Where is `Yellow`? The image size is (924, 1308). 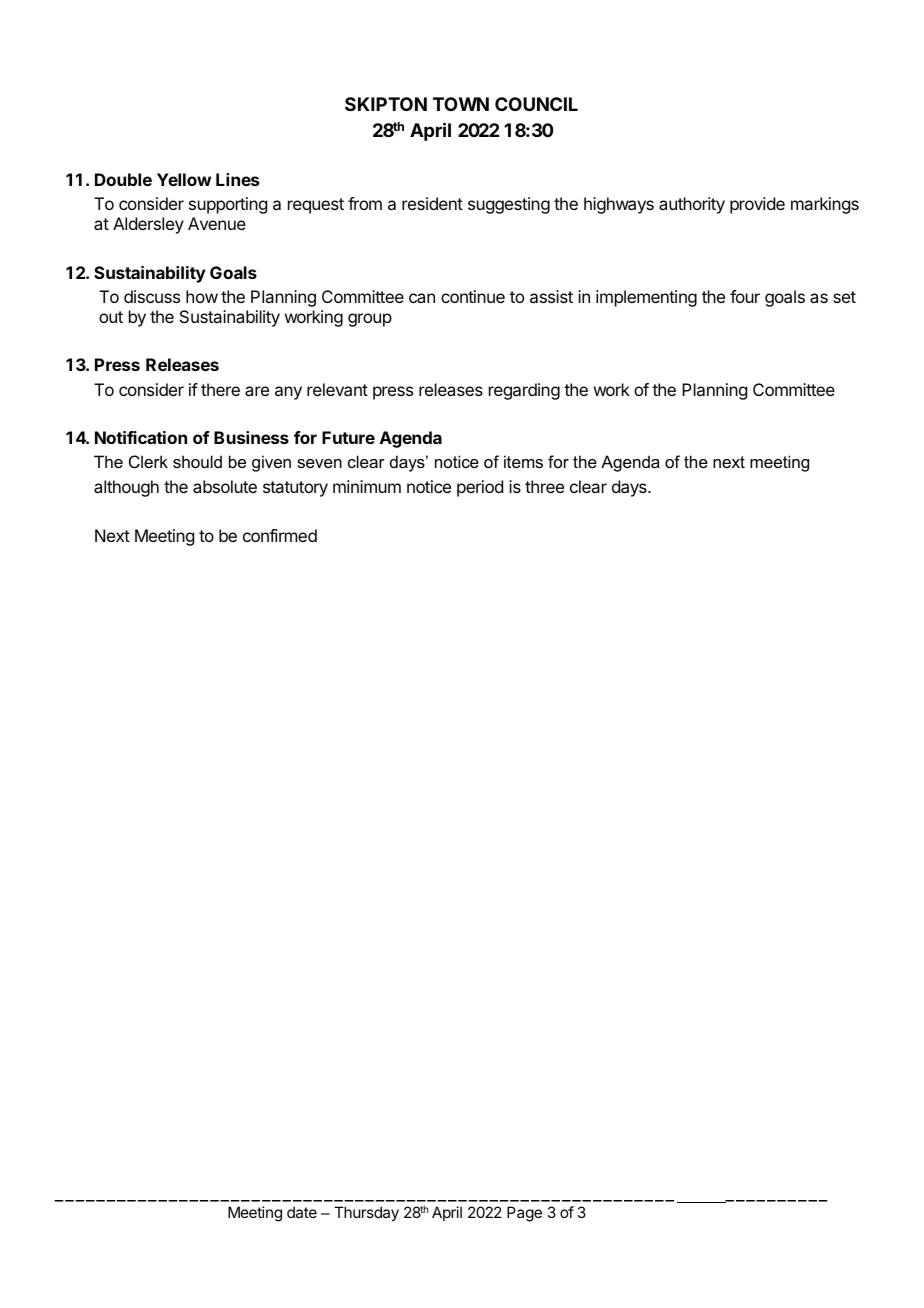
Yellow is located at coordinates (184, 179).
